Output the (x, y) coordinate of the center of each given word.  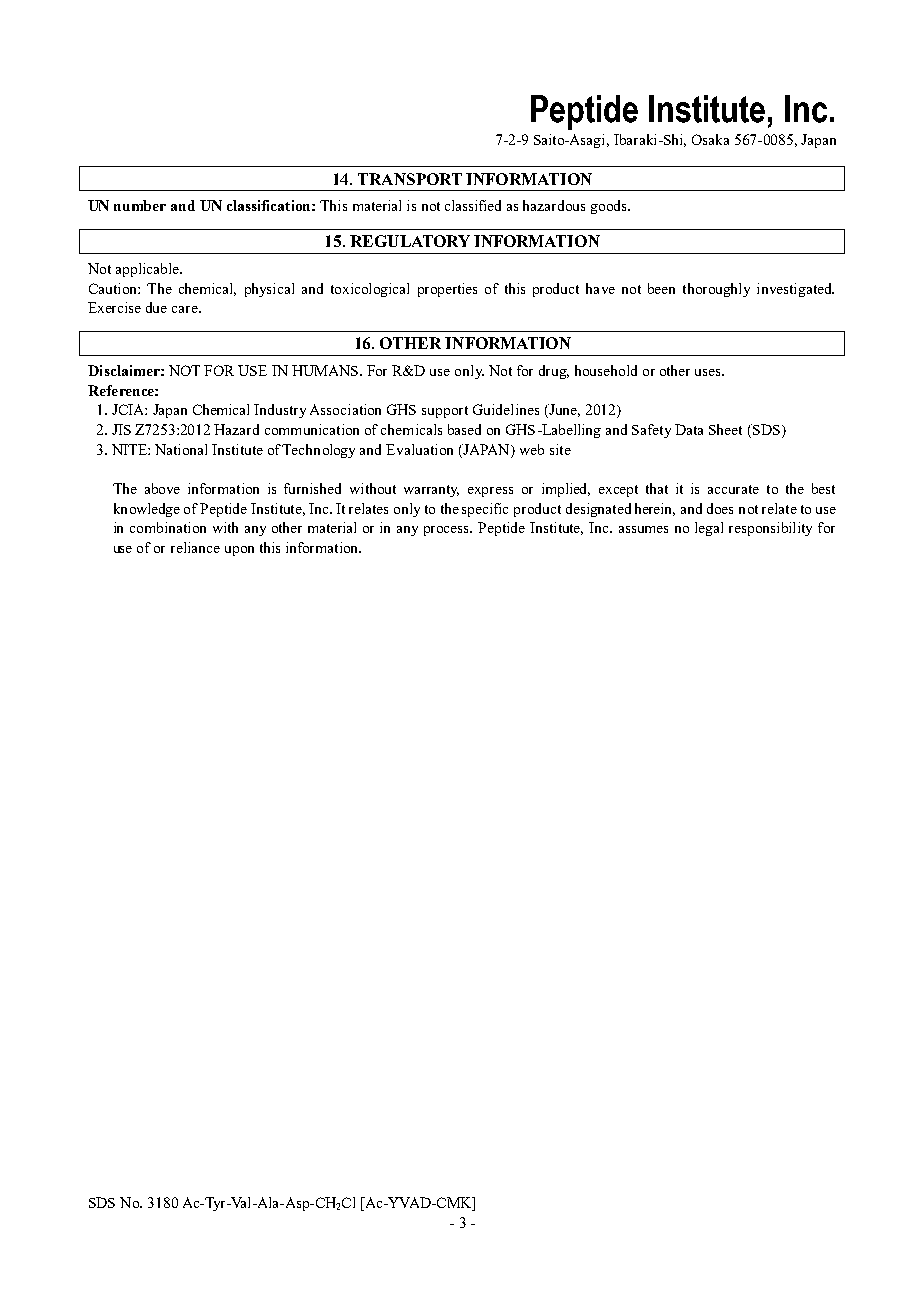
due (156, 307)
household (606, 370)
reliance (195, 547)
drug (554, 372)
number (140, 205)
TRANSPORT (410, 179)
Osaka (710, 139)
